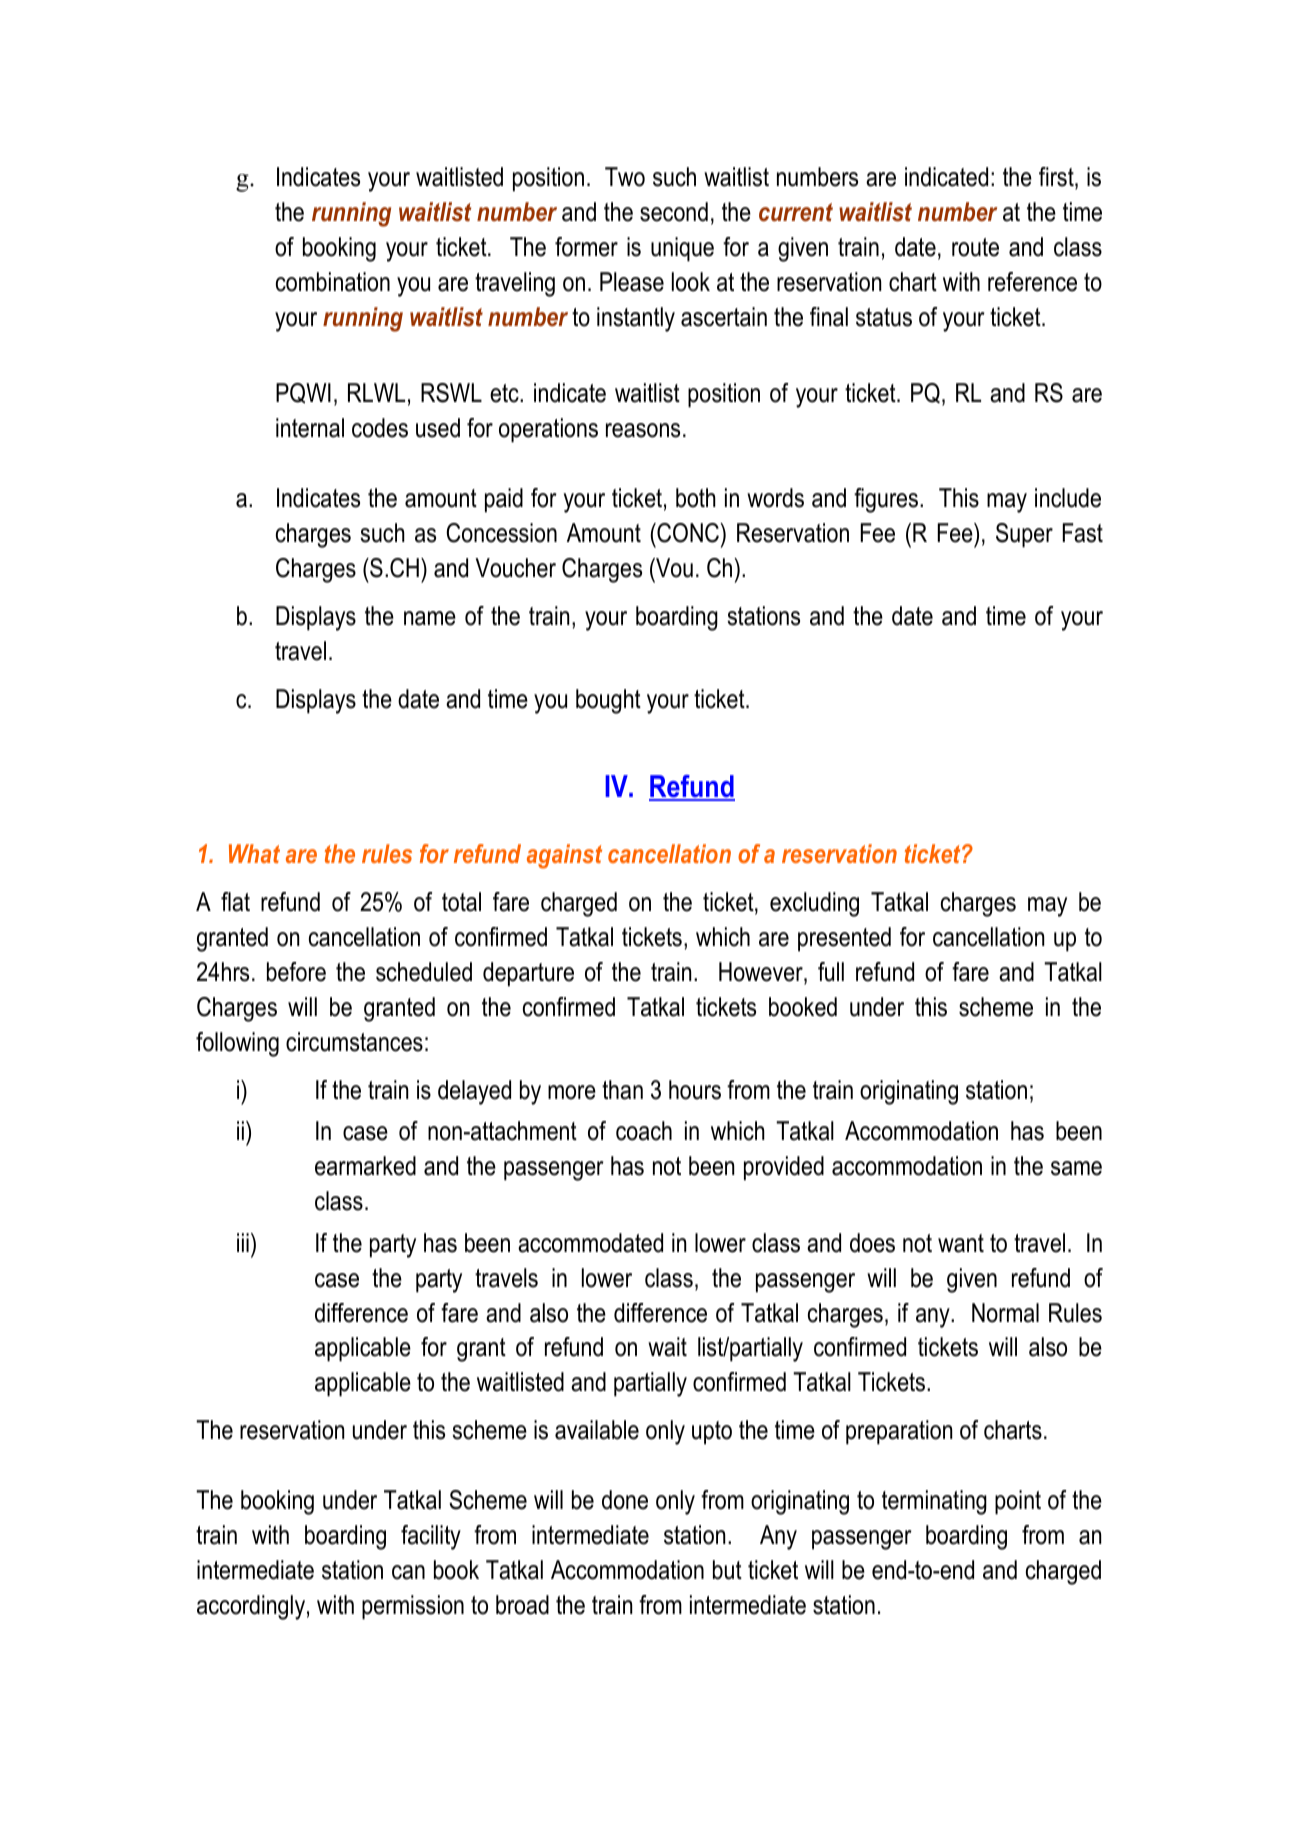  Describe the element at coordinates (333, 282) in the image. I see `combination` at that location.
